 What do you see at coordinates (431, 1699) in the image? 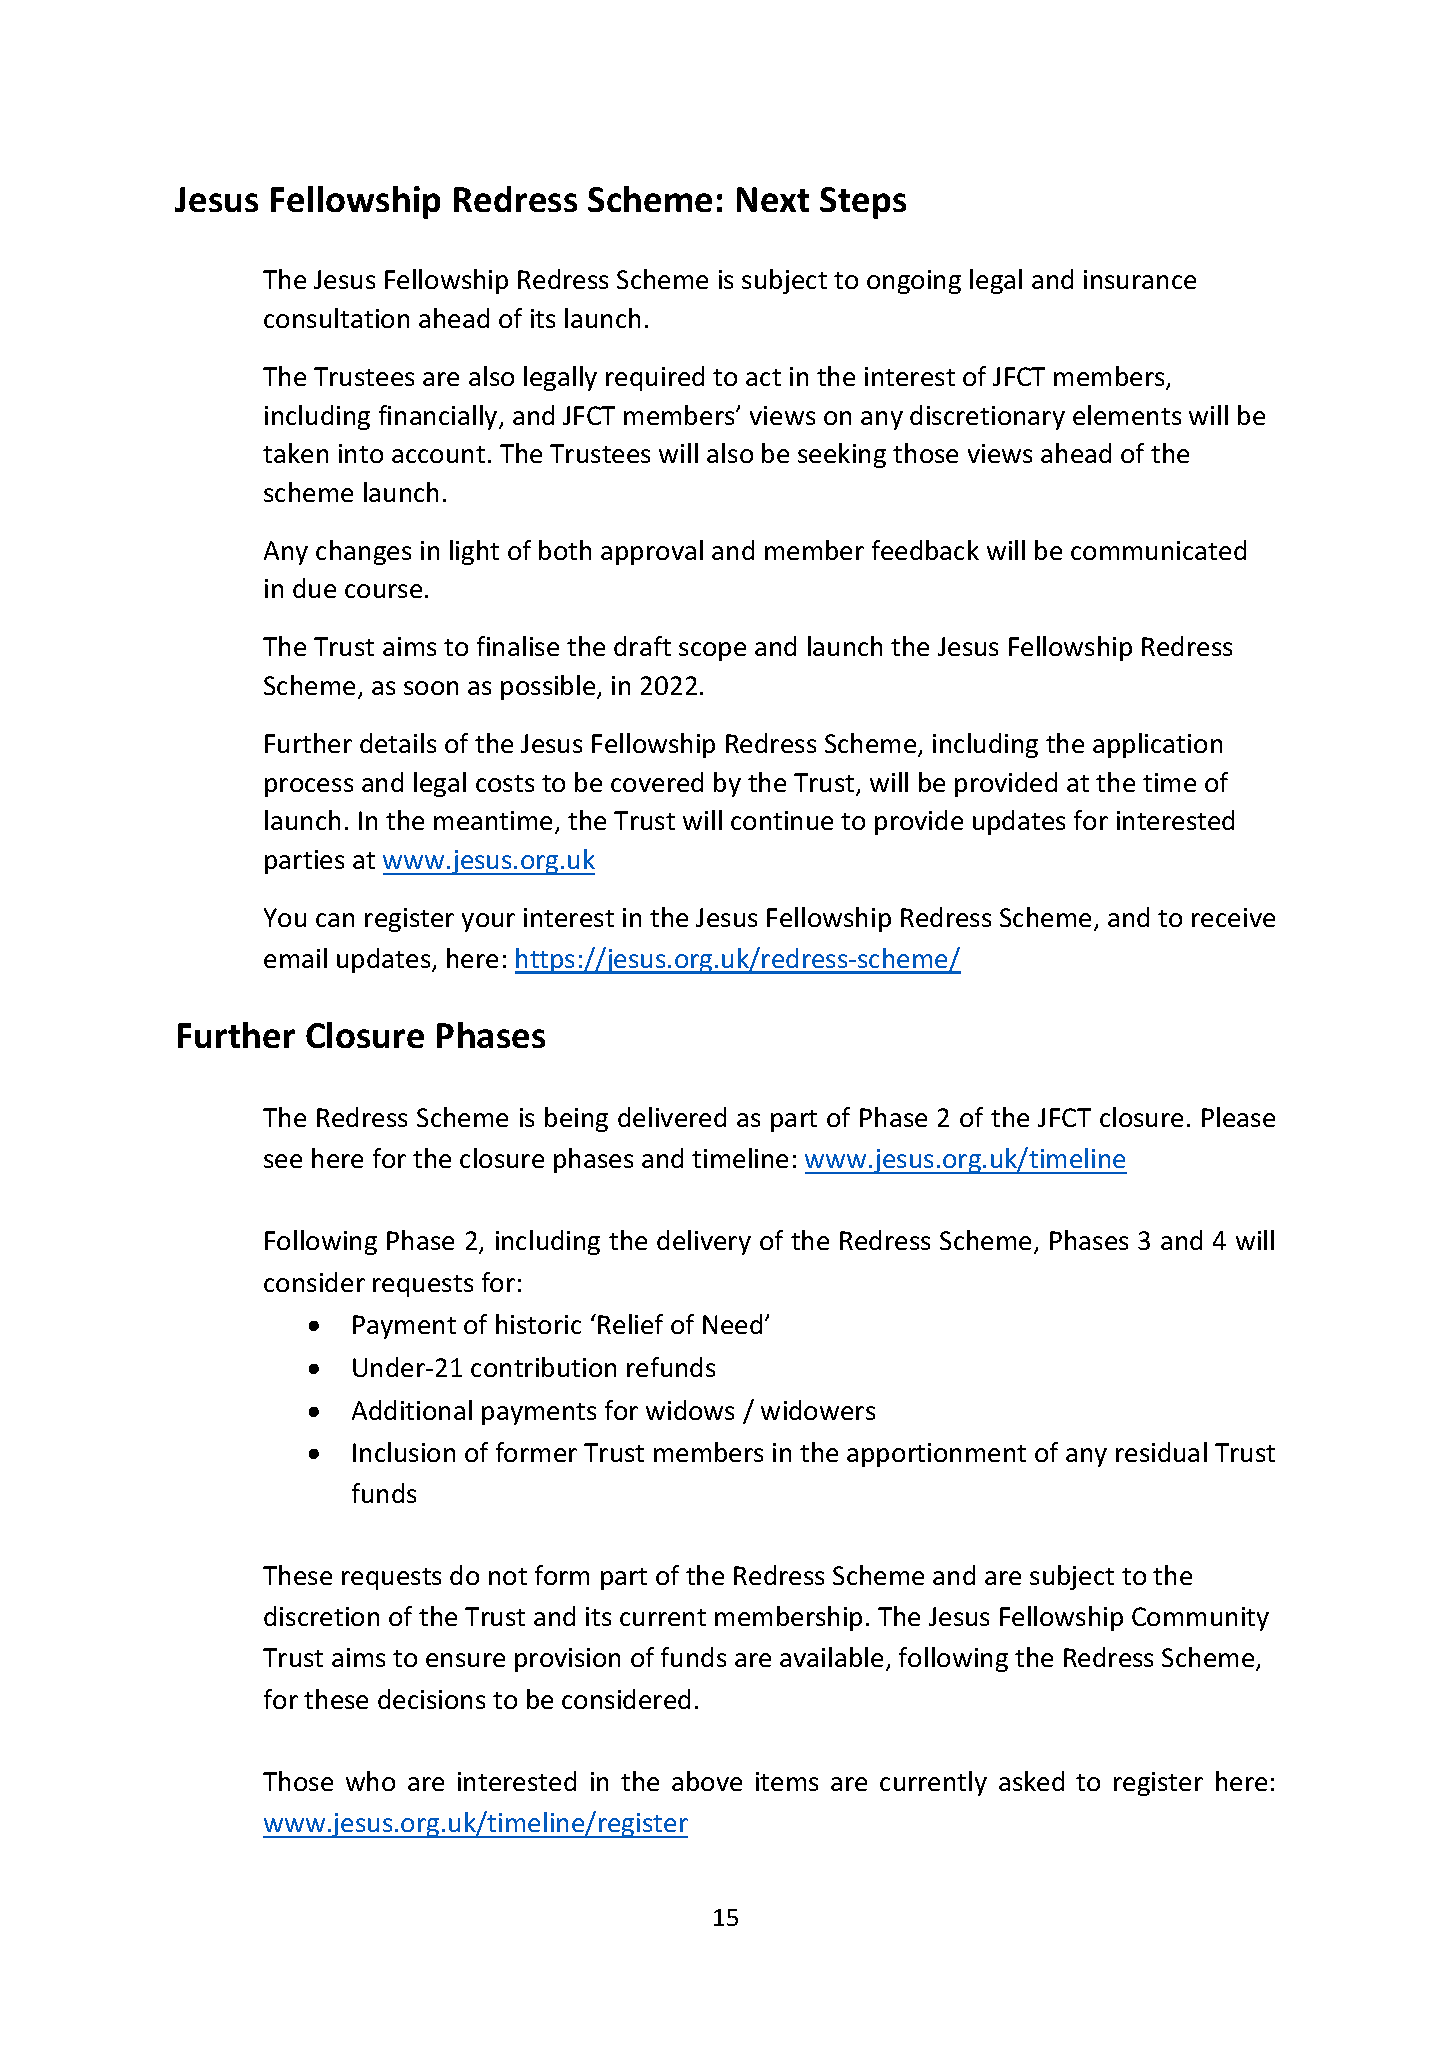
I see `decisions` at bounding box center [431, 1699].
